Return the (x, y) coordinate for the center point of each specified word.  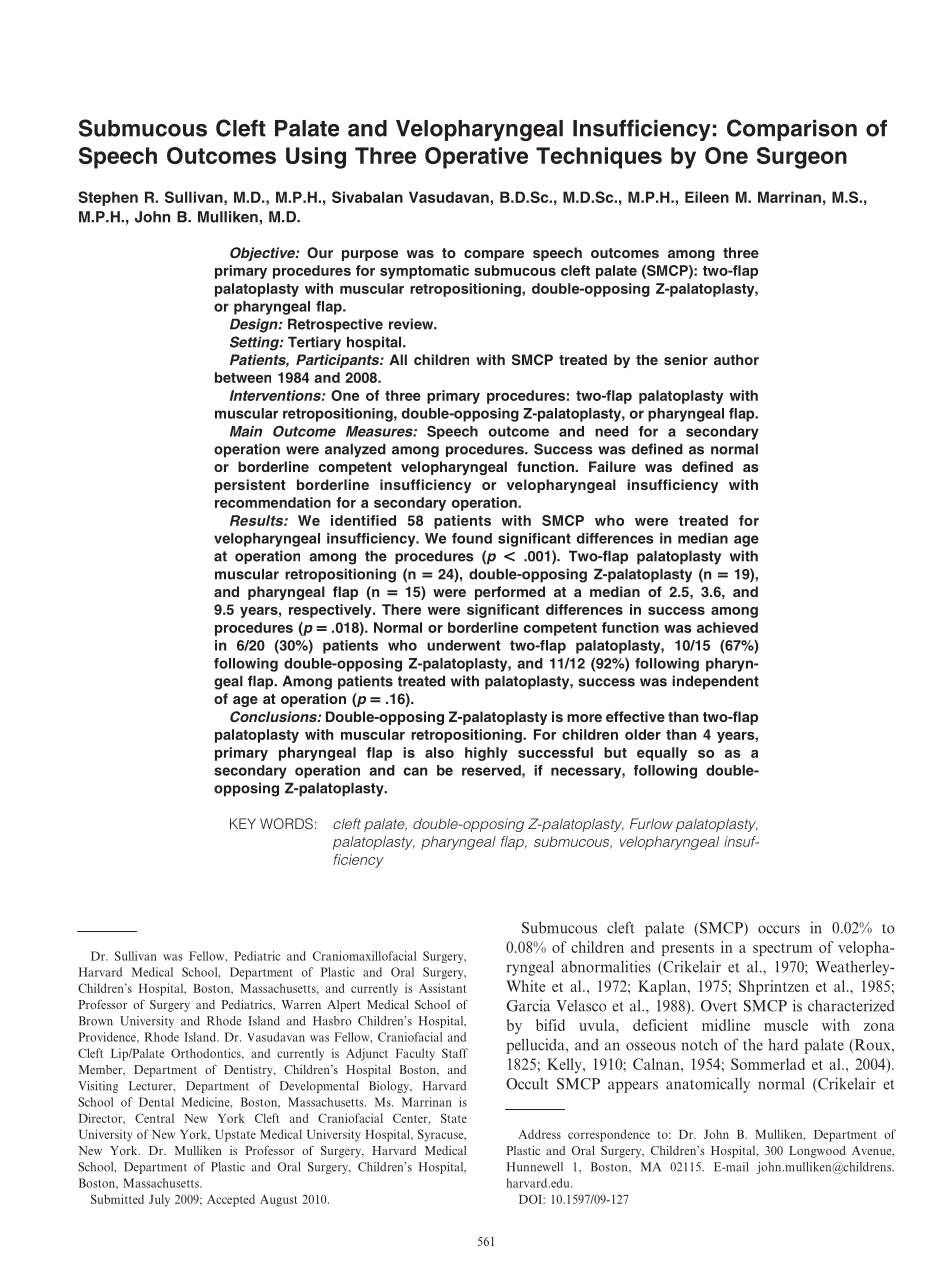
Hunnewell (535, 1167)
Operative (476, 158)
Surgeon (802, 158)
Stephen (108, 198)
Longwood (817, 1152)
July (159, 1200)
